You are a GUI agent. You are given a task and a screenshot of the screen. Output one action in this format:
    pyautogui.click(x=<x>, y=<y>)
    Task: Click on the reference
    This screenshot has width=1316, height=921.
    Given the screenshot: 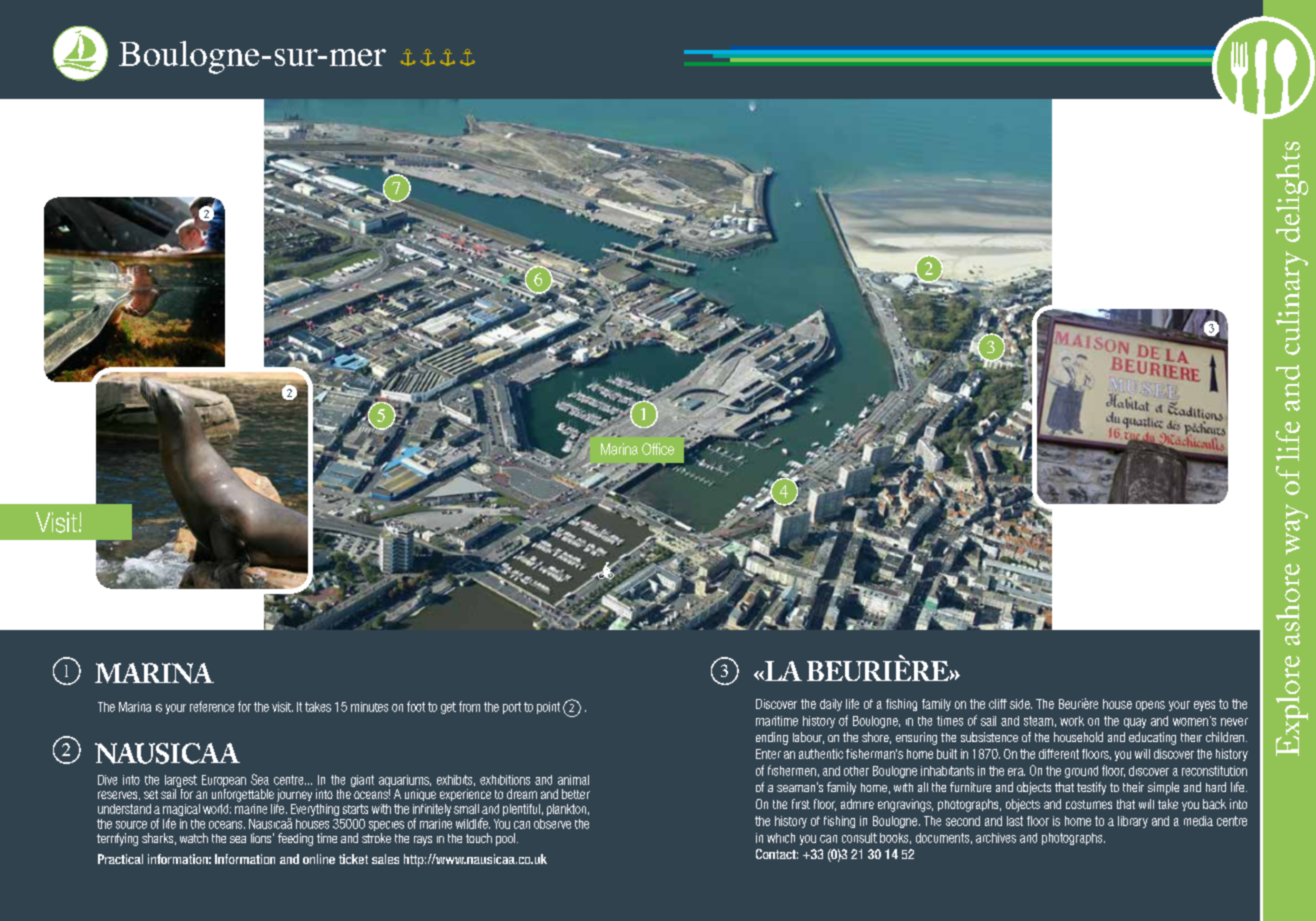 What is the action you would take?
    pyautogui.click(x=212, y=706)
